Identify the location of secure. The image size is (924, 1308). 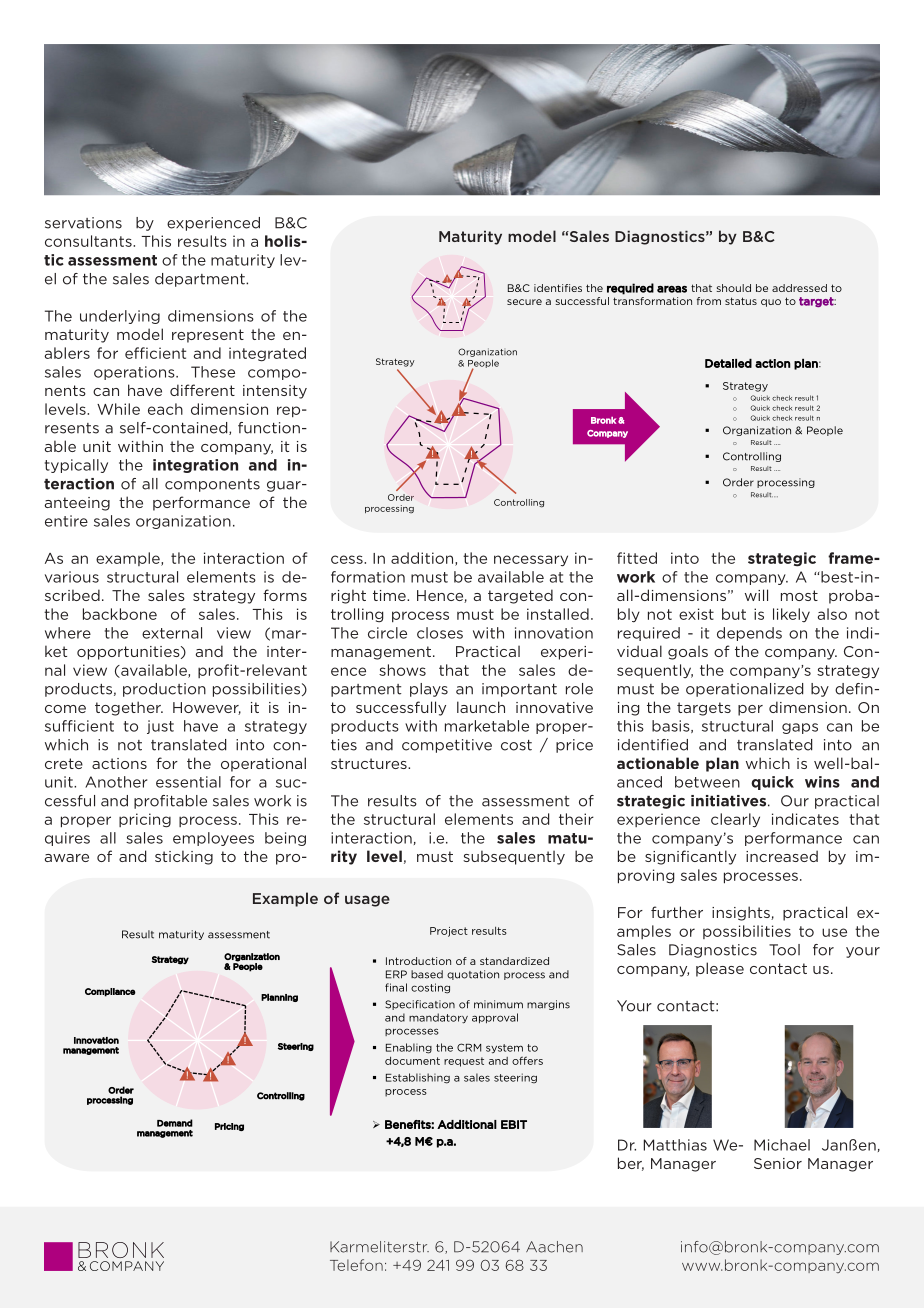
(524, 302).
